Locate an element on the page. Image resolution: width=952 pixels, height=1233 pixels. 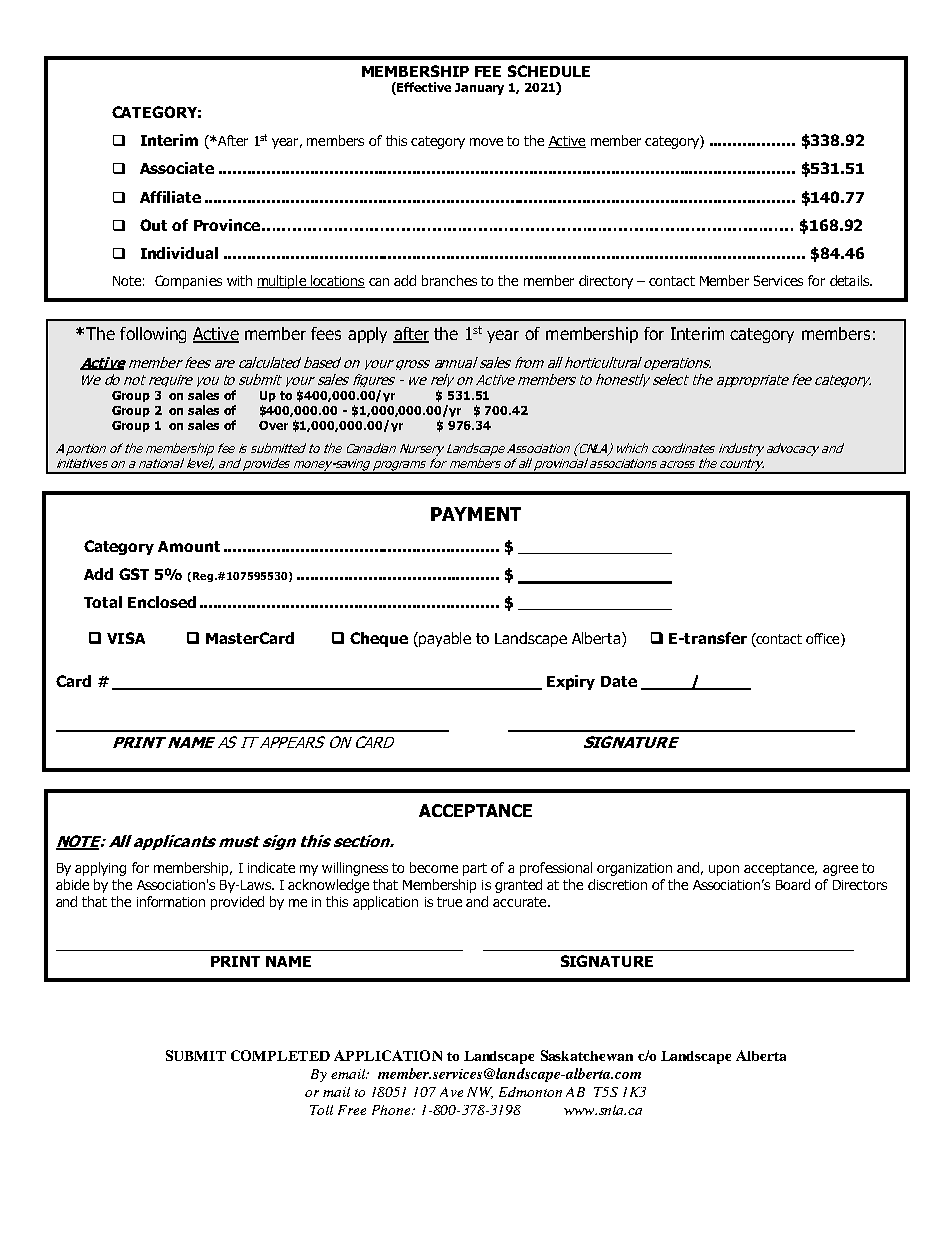
details is located at coordinates (851, 280).
